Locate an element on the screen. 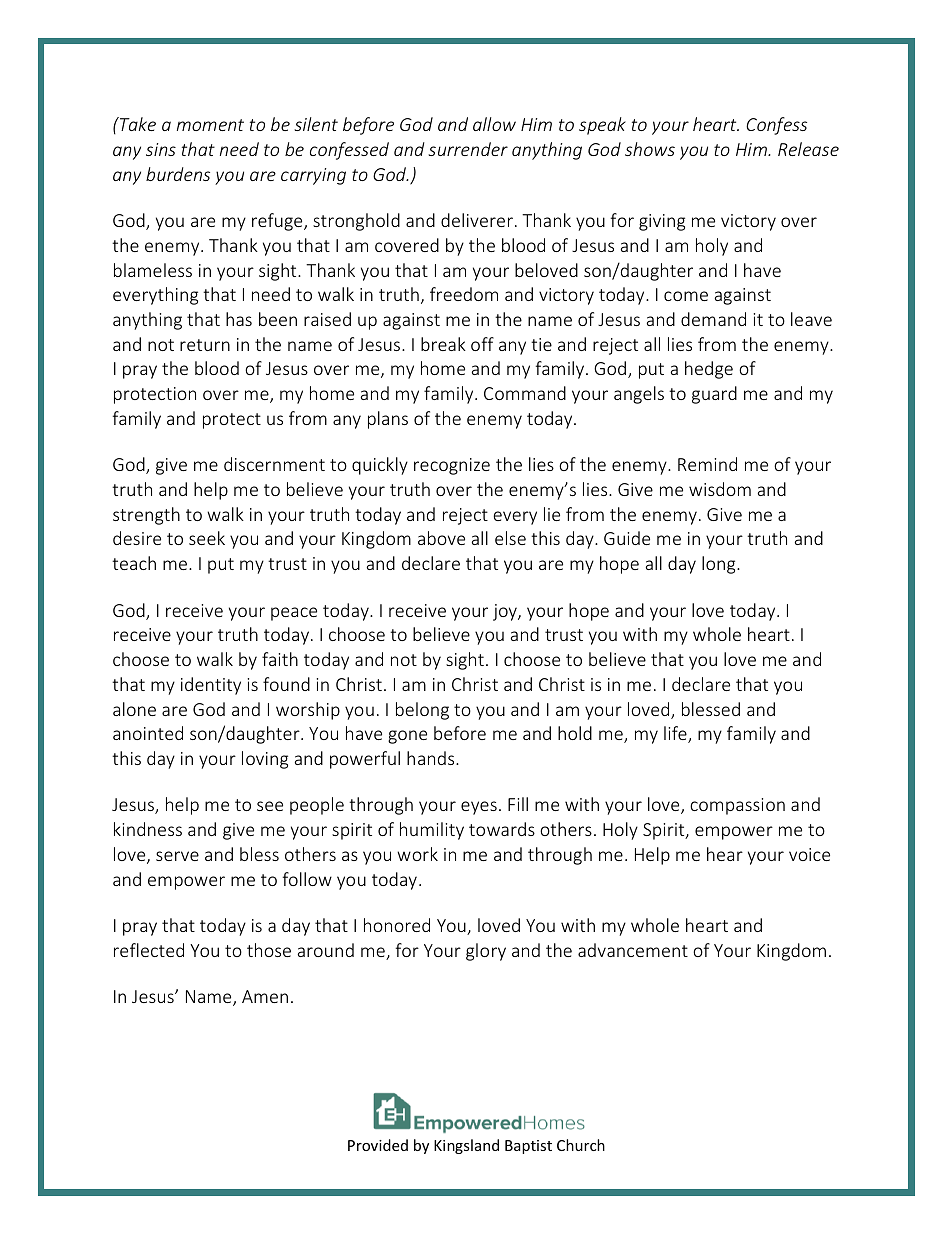 The image size is (952, 1233). loving is located at coordinates (265, 760).
